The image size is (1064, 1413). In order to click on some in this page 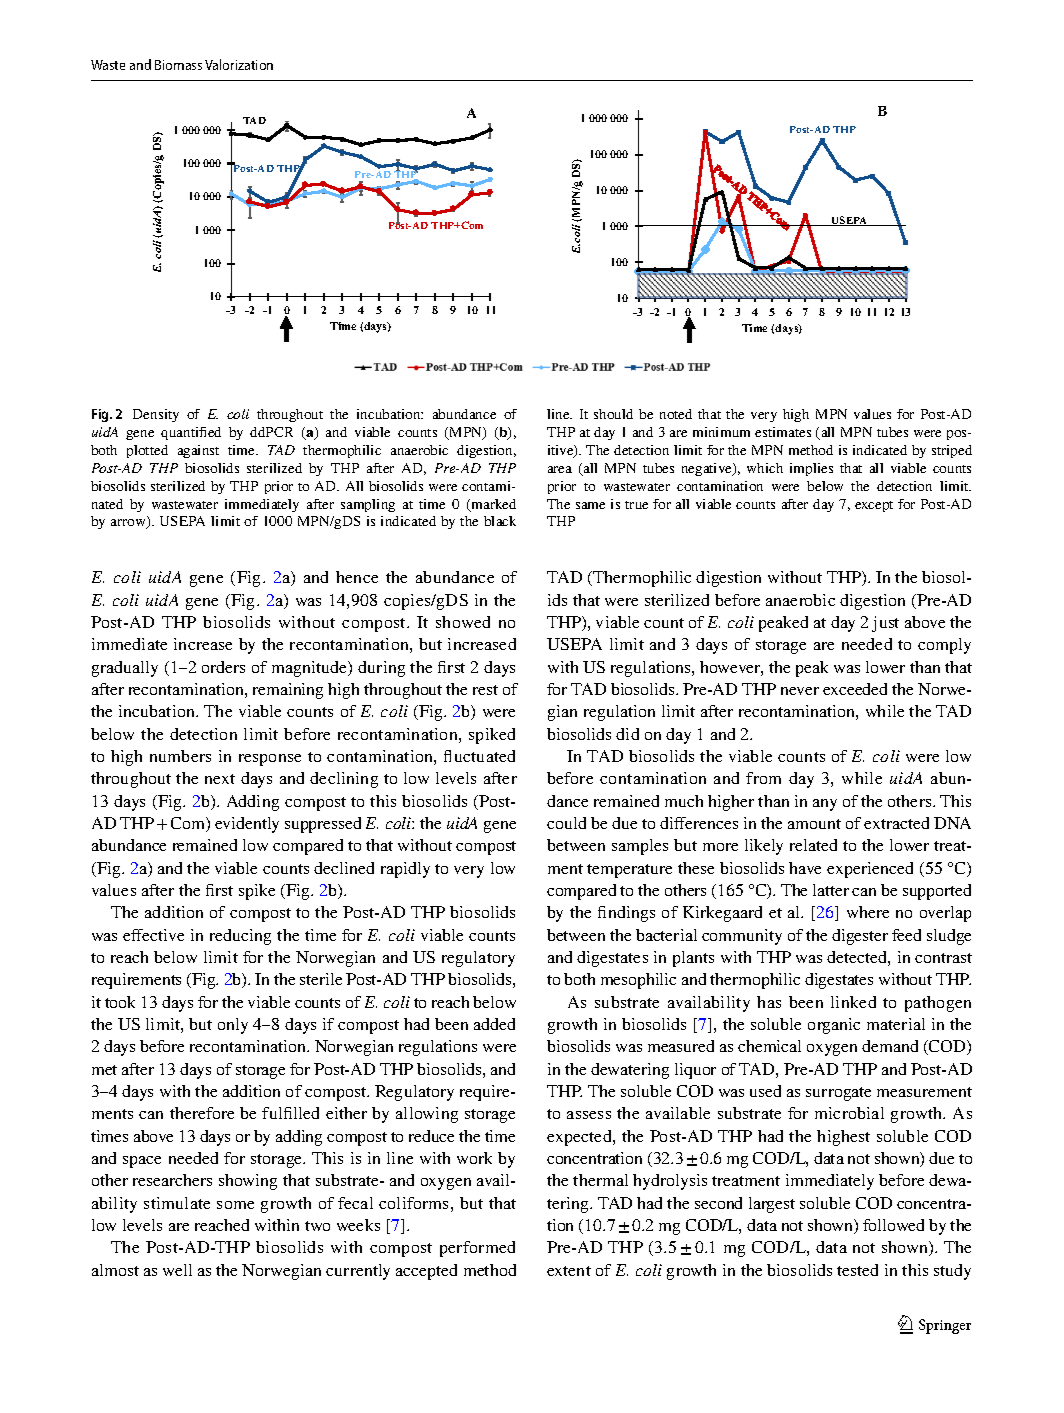, I will do `click(235, 1205)`.
